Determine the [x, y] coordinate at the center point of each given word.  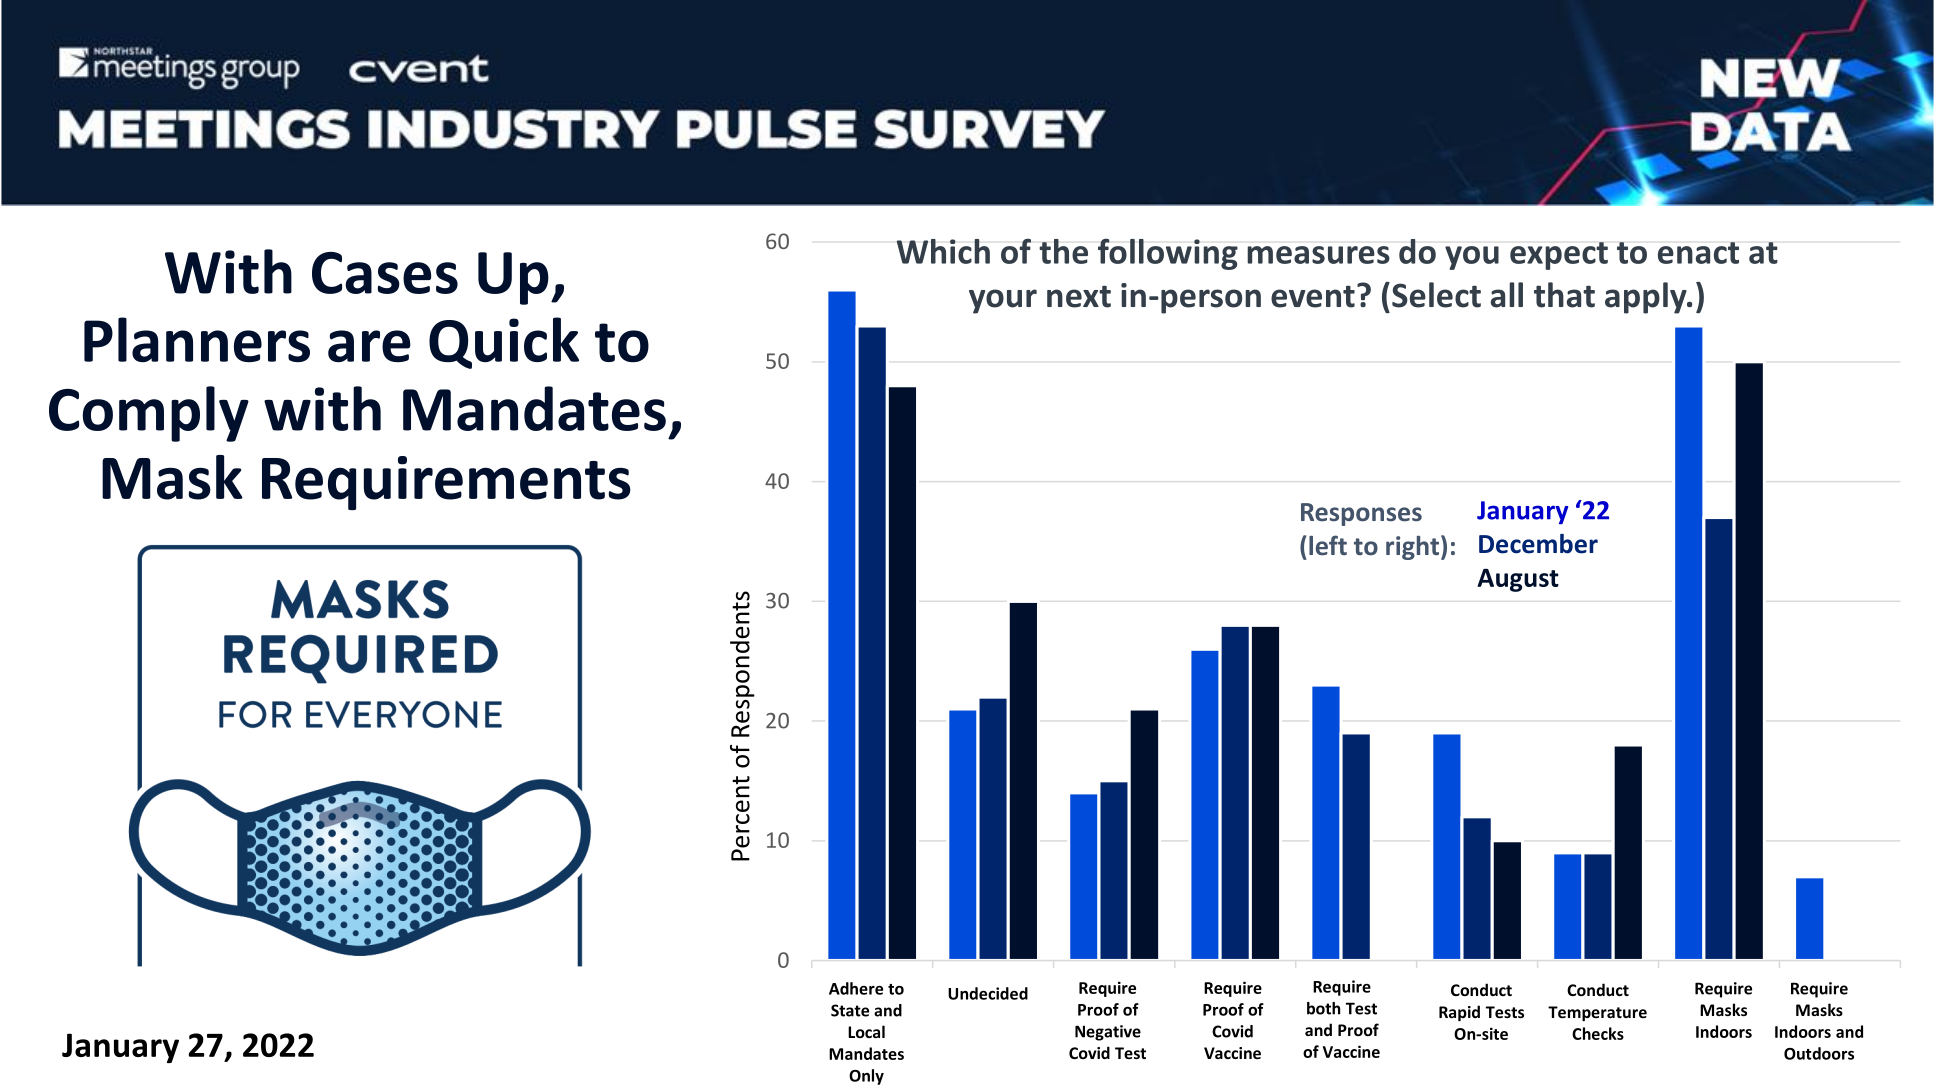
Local [866, 1031]
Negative [1108, 1033]
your [1003, 301]
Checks [1598, 1033]
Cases [385, 273]
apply [1647, 298]
